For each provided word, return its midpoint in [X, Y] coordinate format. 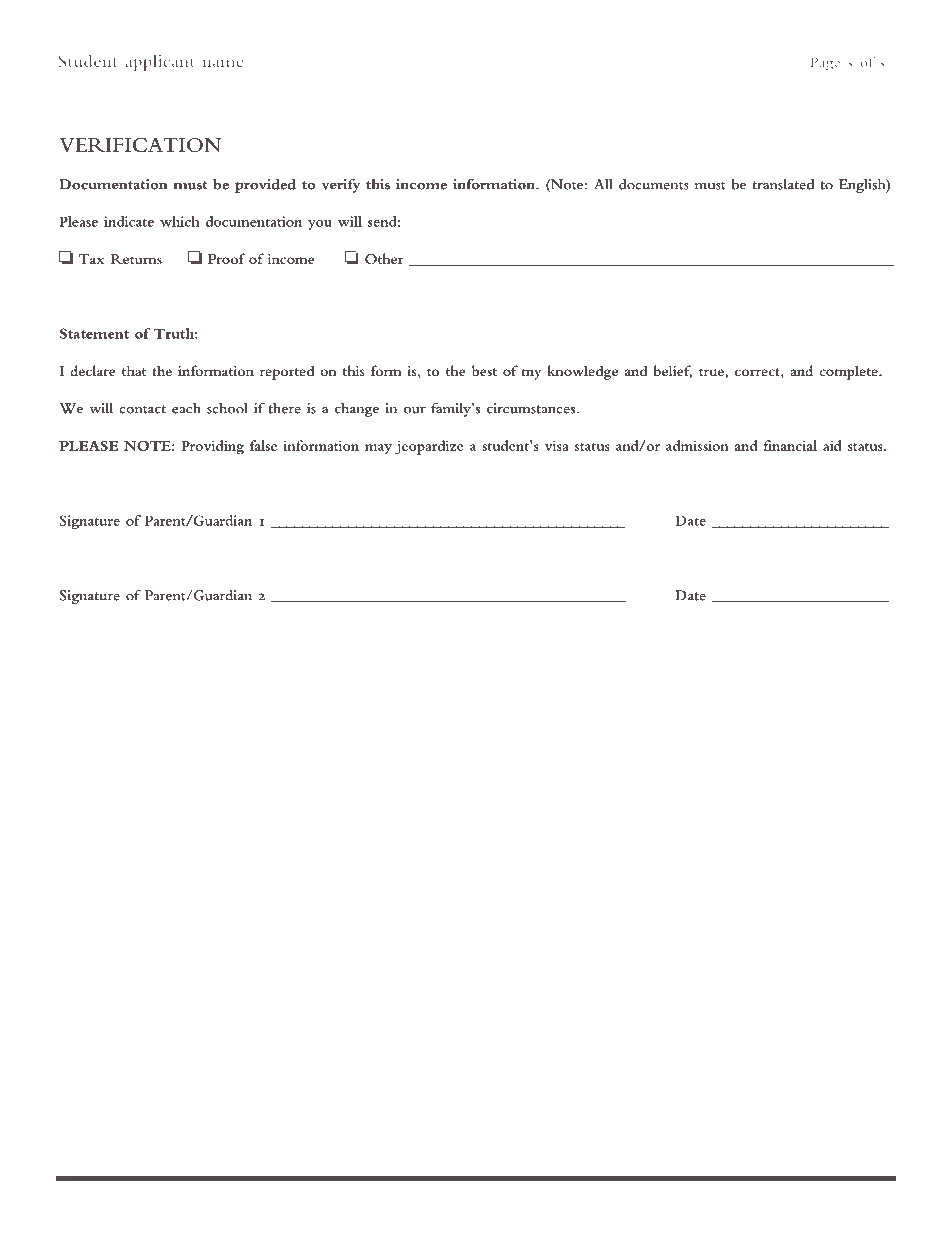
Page [825, 64]
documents [654, 184]
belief [672, 371]
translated [783, 184]
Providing [212, 447]
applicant [160, 62]
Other [384, 258]
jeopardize [429, 447]
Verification [140, 145]
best [484, 370]
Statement [94, 333]
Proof [227, 258]
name [223, 63]
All [603, 184]
